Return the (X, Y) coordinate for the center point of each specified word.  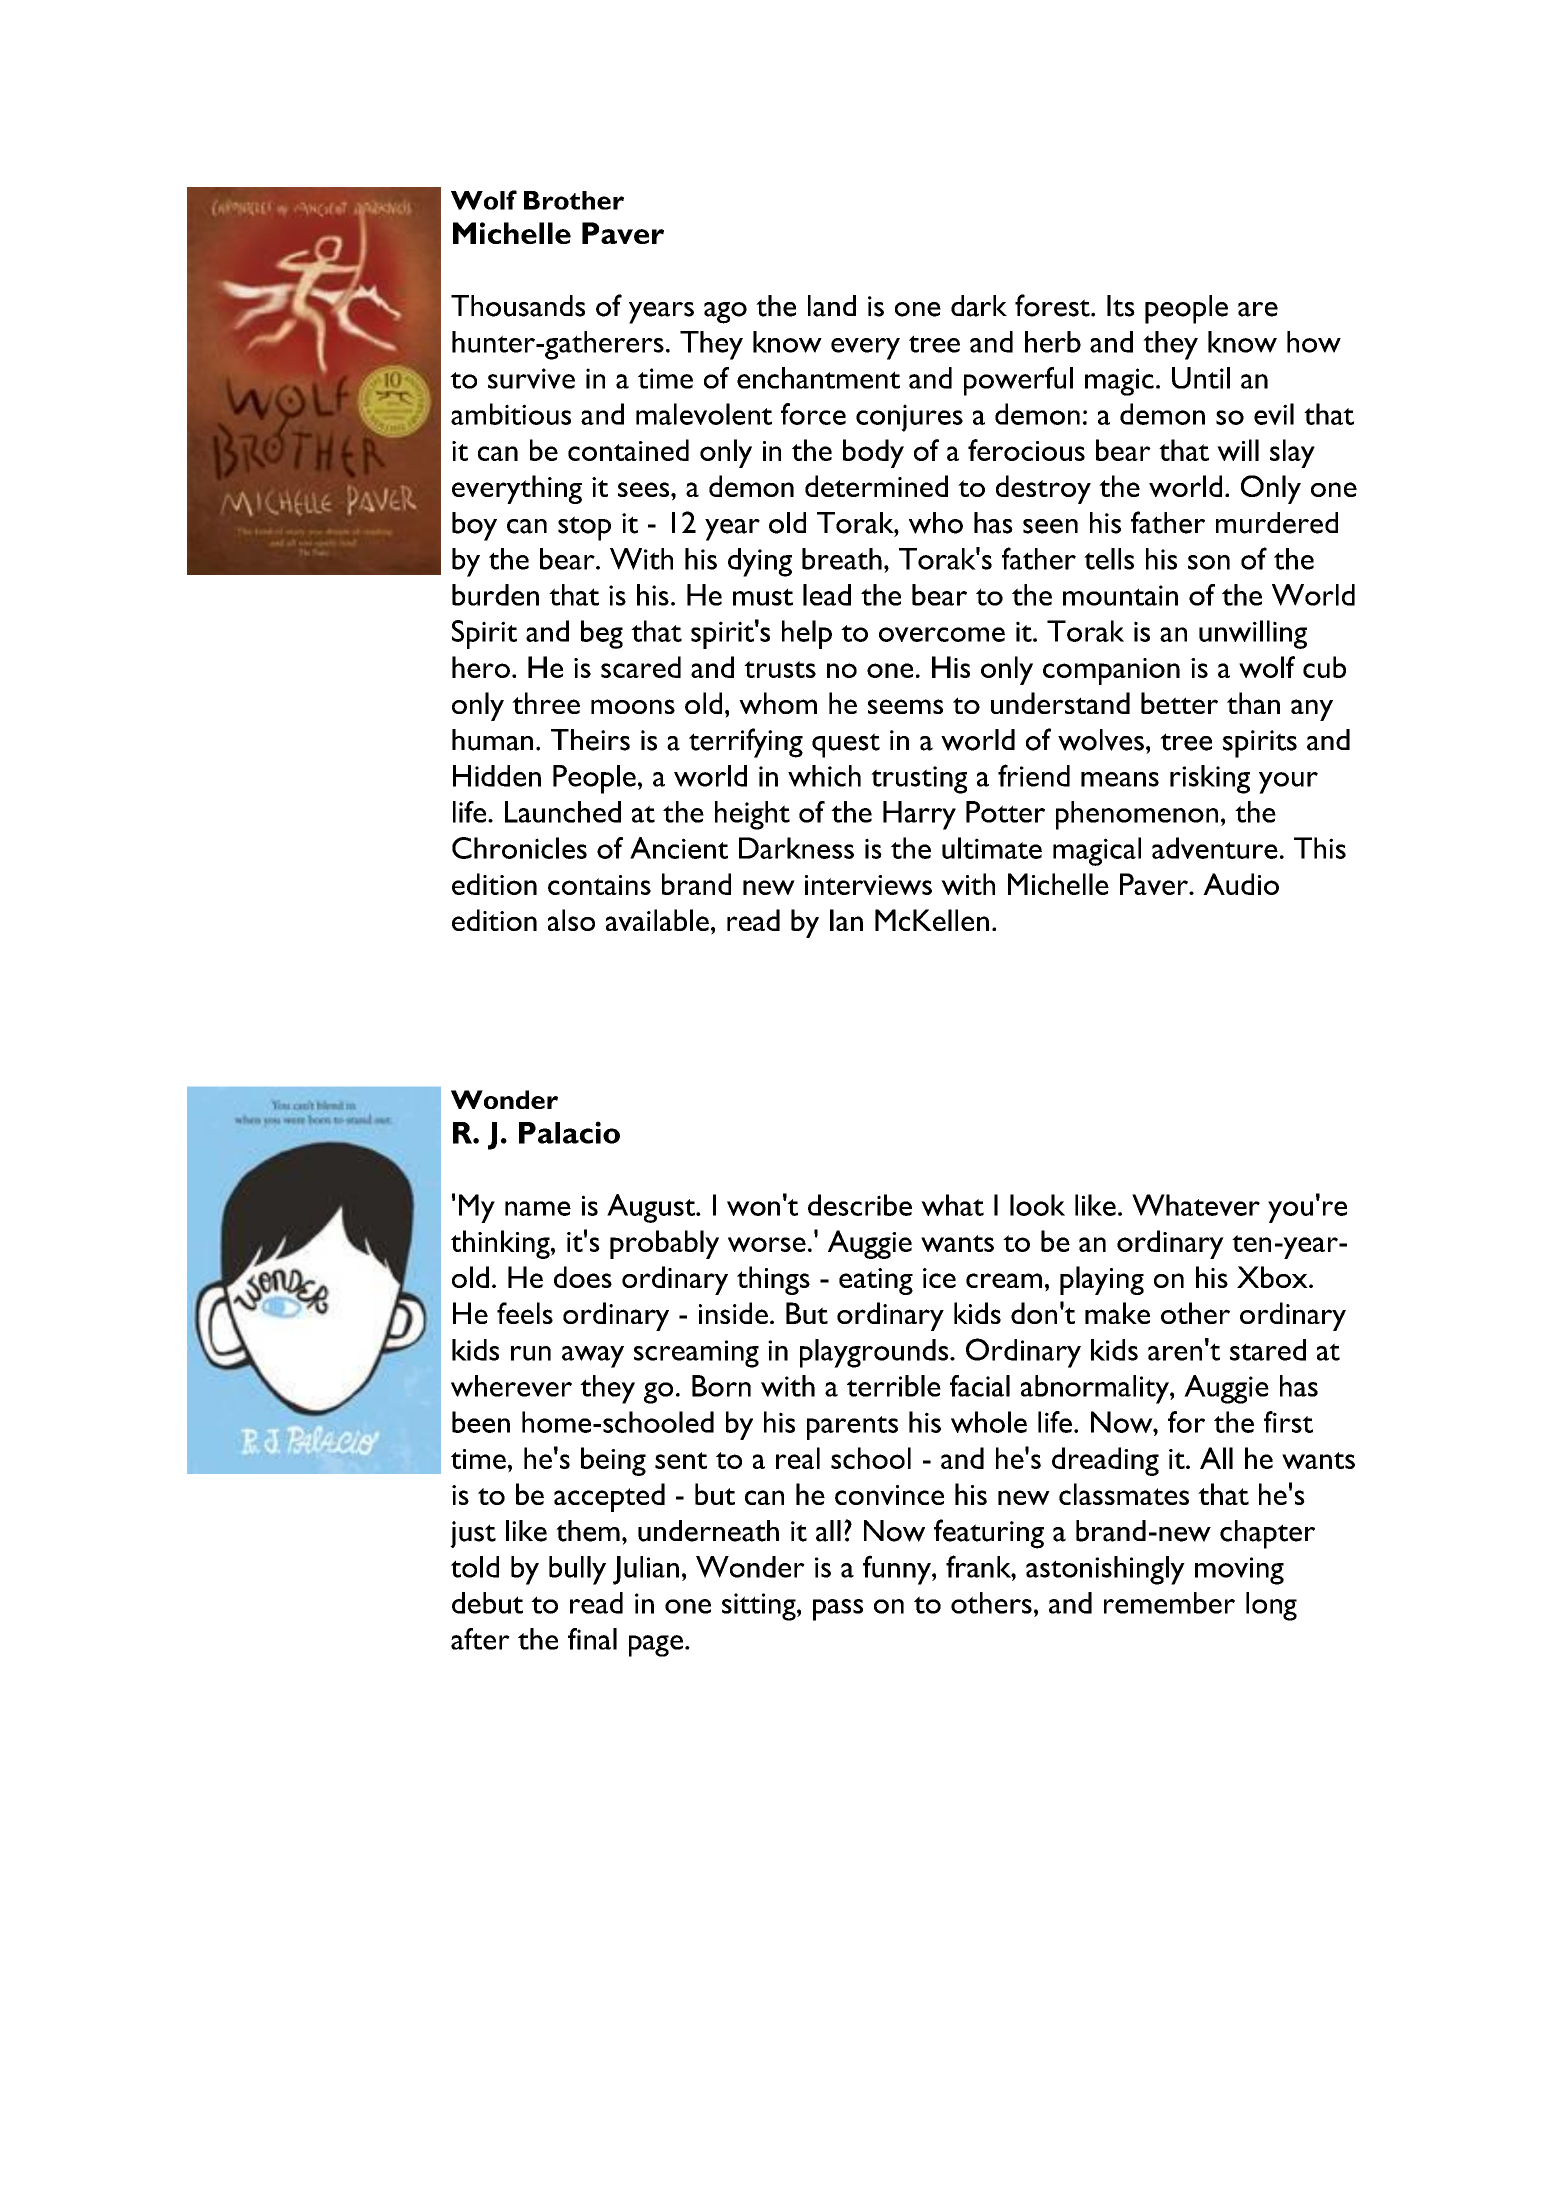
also (571, 920)
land (832, 306)
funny (898, 1570)
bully (577, 1570)
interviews (868, 885)
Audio (1241, 884)
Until (1201, 378)
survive (531, 378)
